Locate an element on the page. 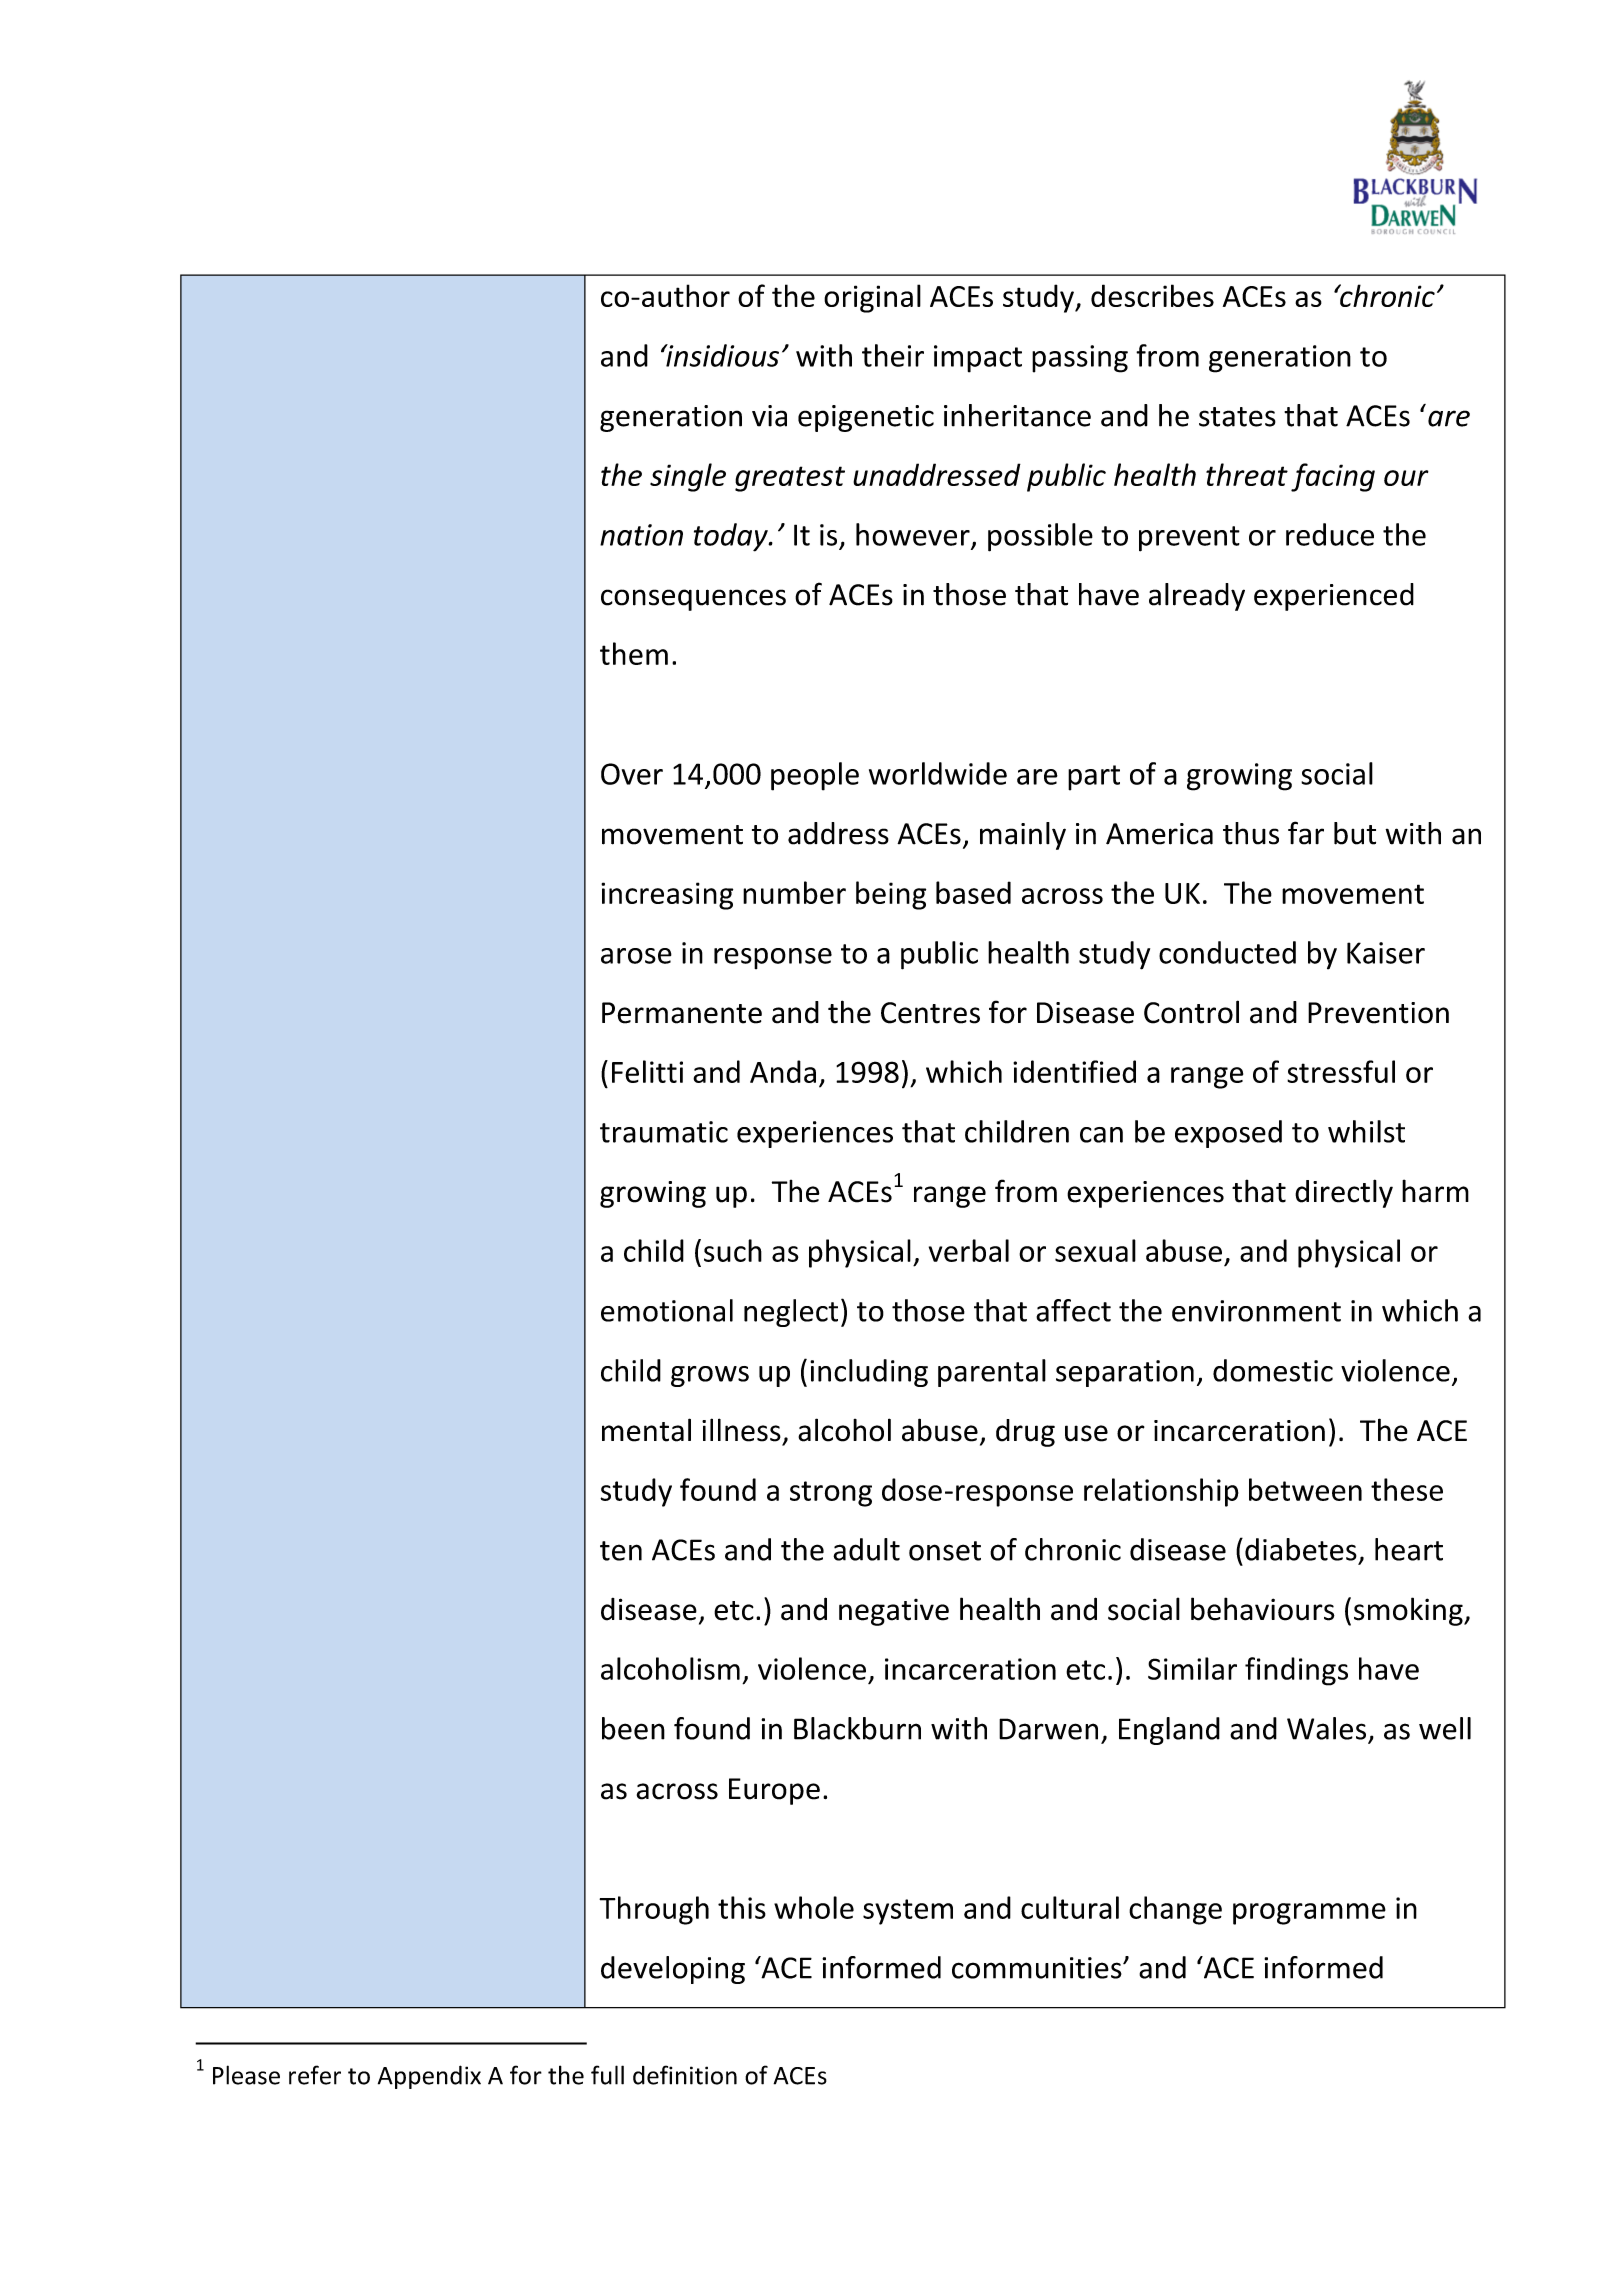 This image has width=1617, height=2287. whole is located at coordinates (814, 1907).
